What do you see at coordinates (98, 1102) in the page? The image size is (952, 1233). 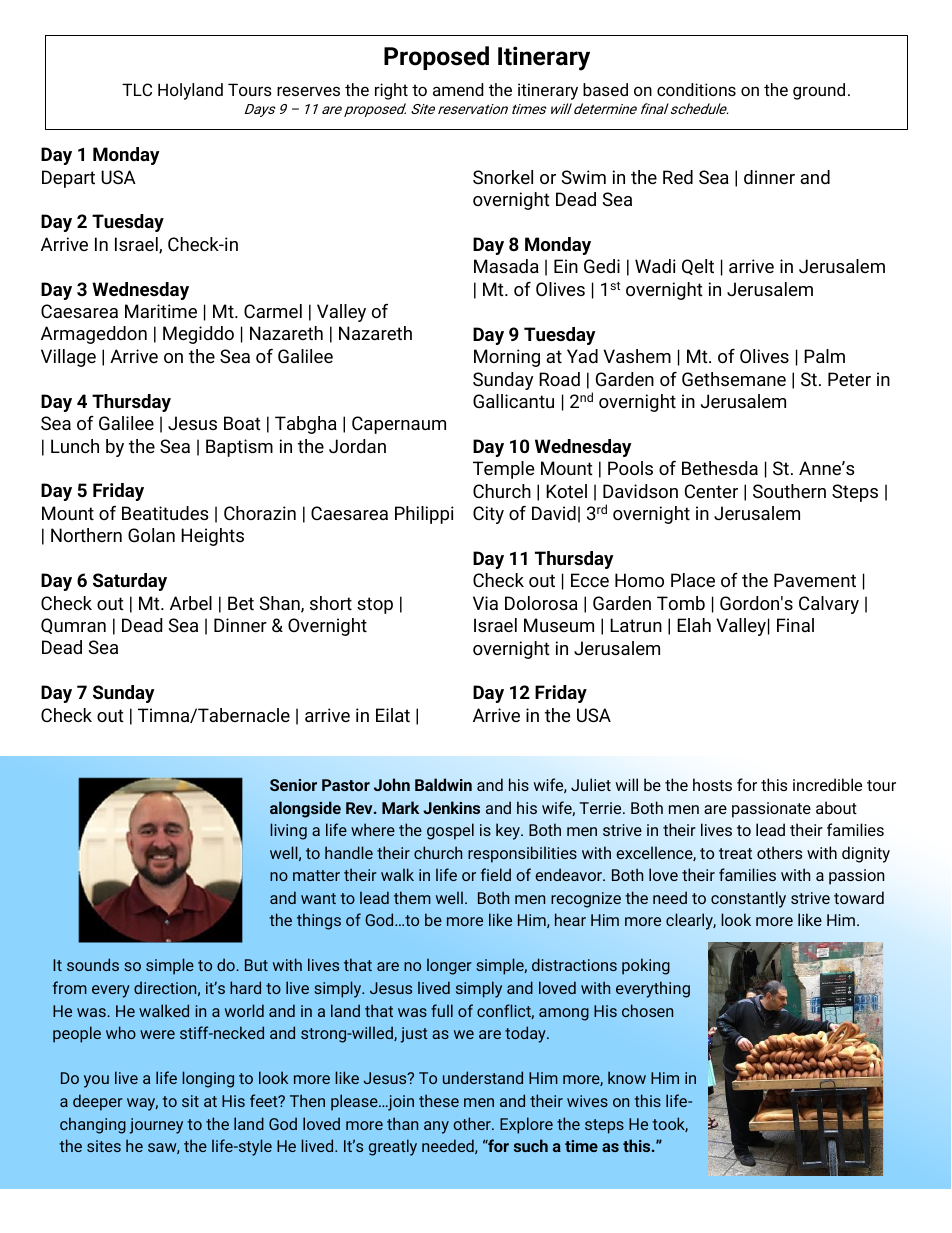 I see `deeper` at bounding box center [98, 1102].
